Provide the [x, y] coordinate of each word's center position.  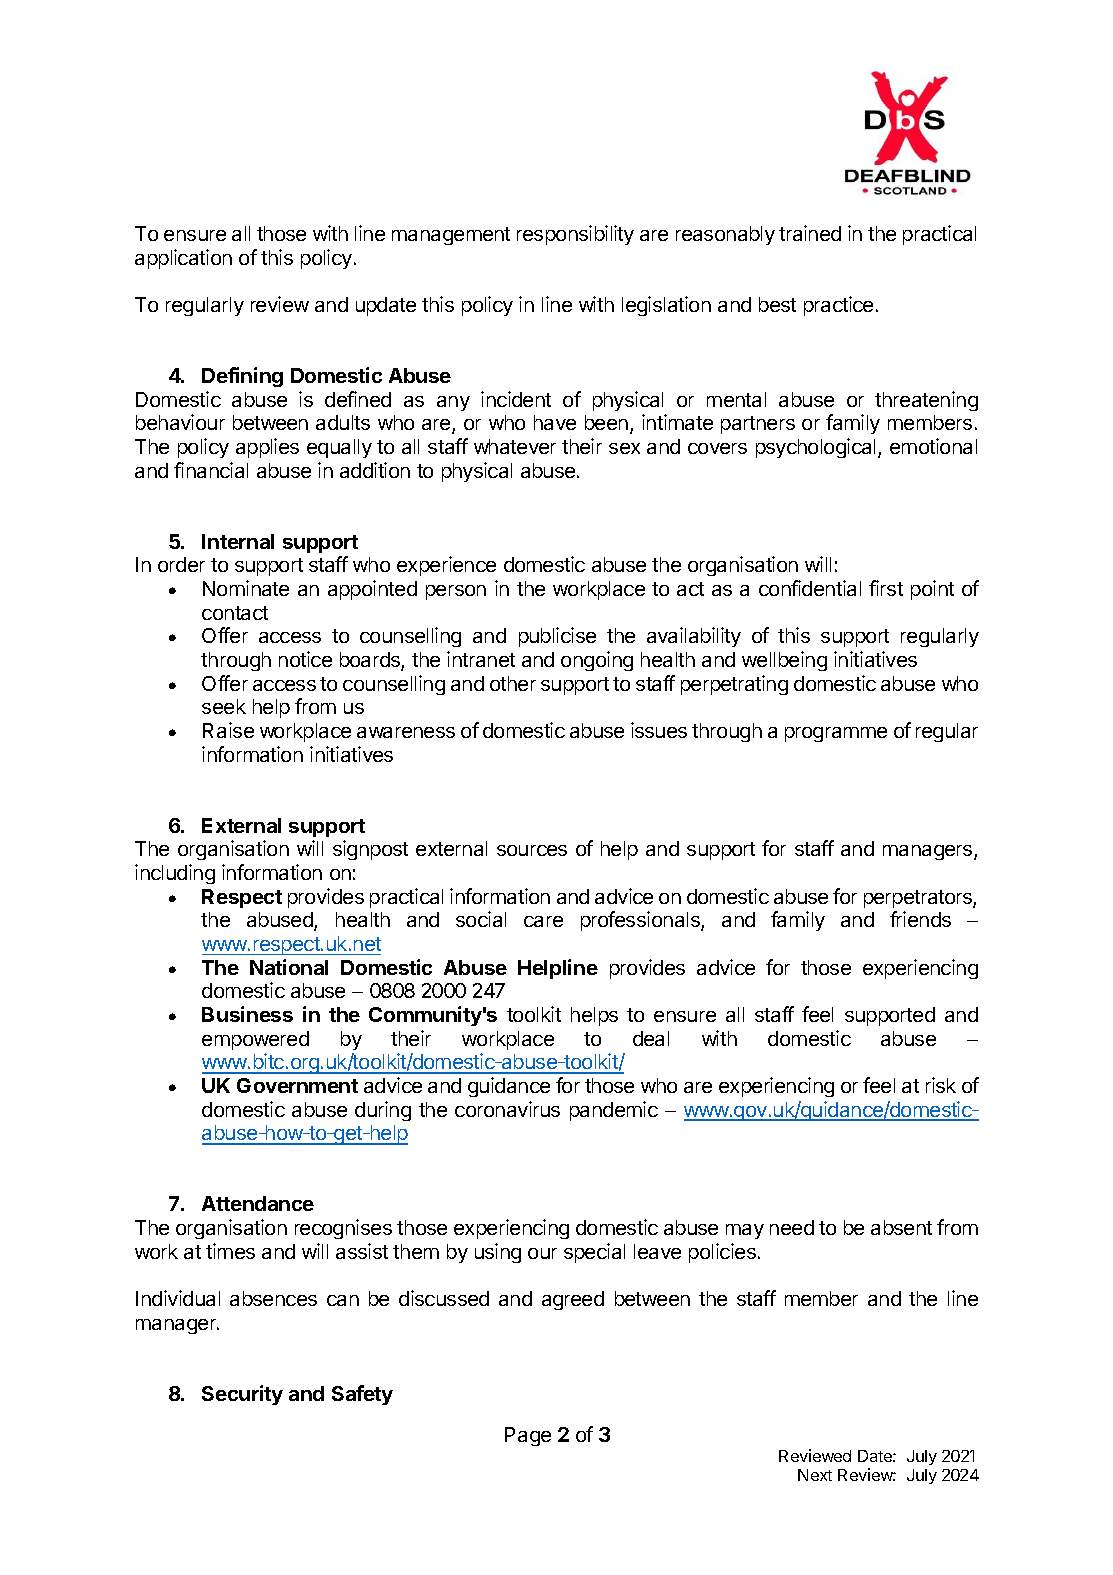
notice [305, 659]
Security [242, 1395]
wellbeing [784, 661]
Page [528, 1436]
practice [838, 306]
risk [941, 1085]
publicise [557, 637]
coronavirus [507, 1109]
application [183, 259]
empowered [255, 1040]
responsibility [575, 235]
